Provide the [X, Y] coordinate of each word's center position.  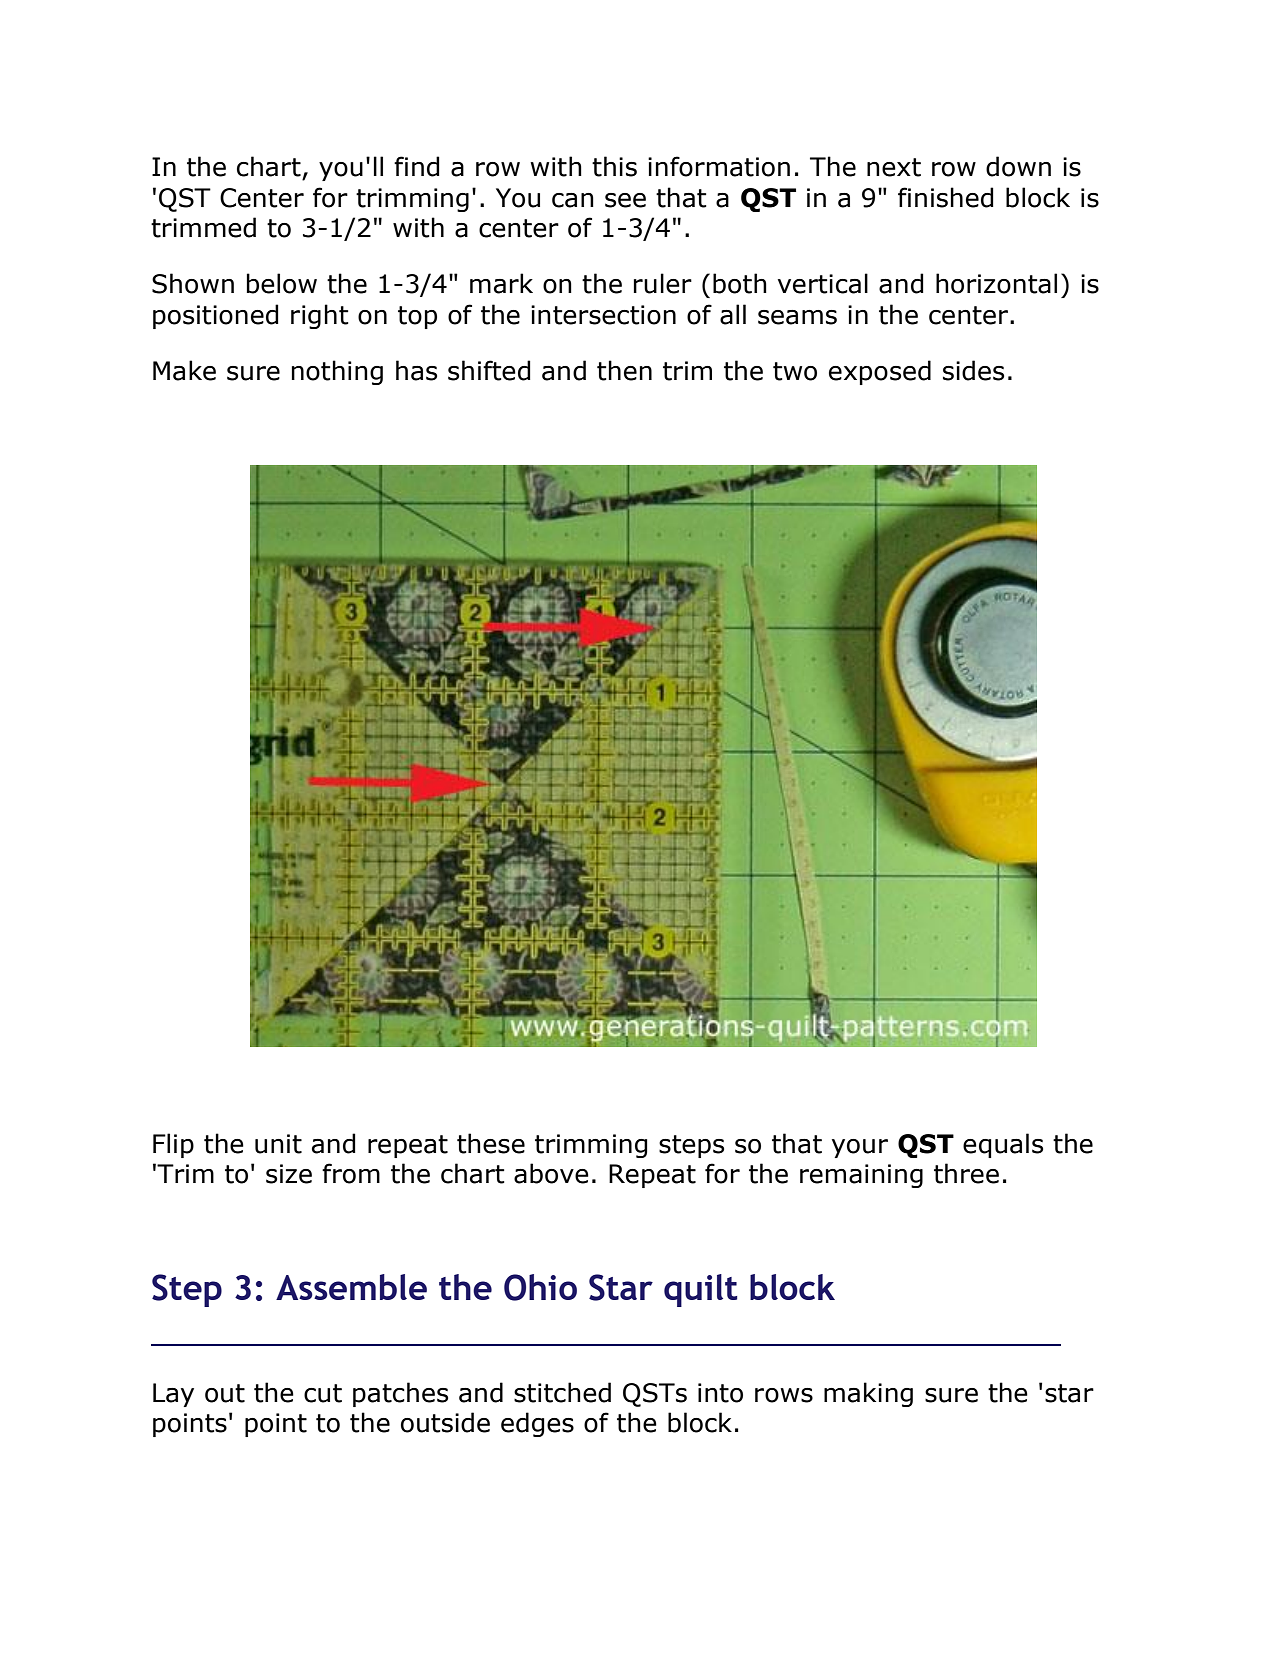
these [491, 1143]
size [289, 1174]
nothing [337, 372]
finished [946, 197]
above [551, 1173]
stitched [562, 1392]
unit [278, 1144]
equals [1003, 1145]
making [868, 1394]
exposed [880, 372]
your [860, 1148]
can [573, 200]
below [282, 283]
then [624, 370]
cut [323, 1393]
